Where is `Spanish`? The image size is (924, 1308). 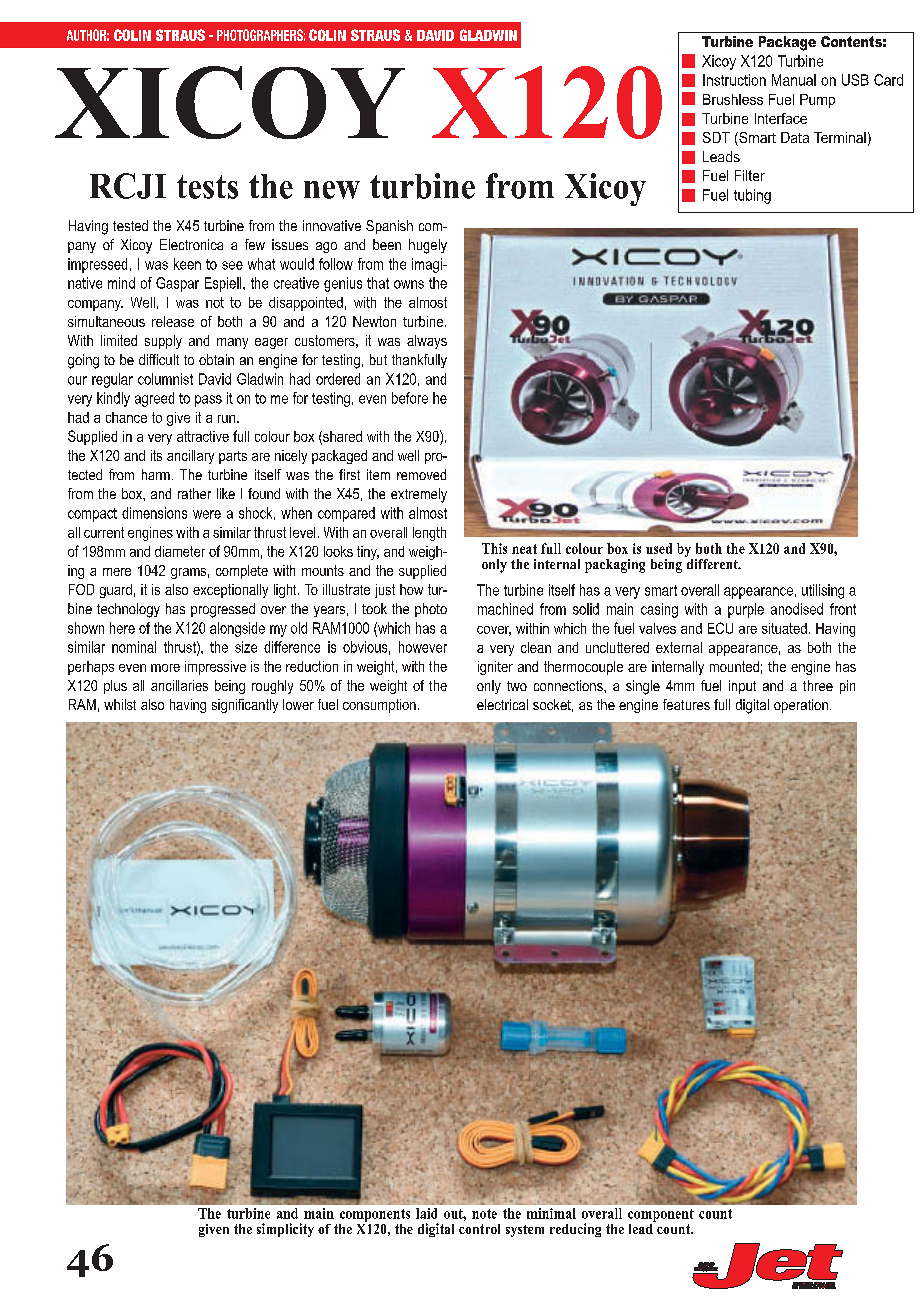 Spanish is located at coordinates (389, 227).
